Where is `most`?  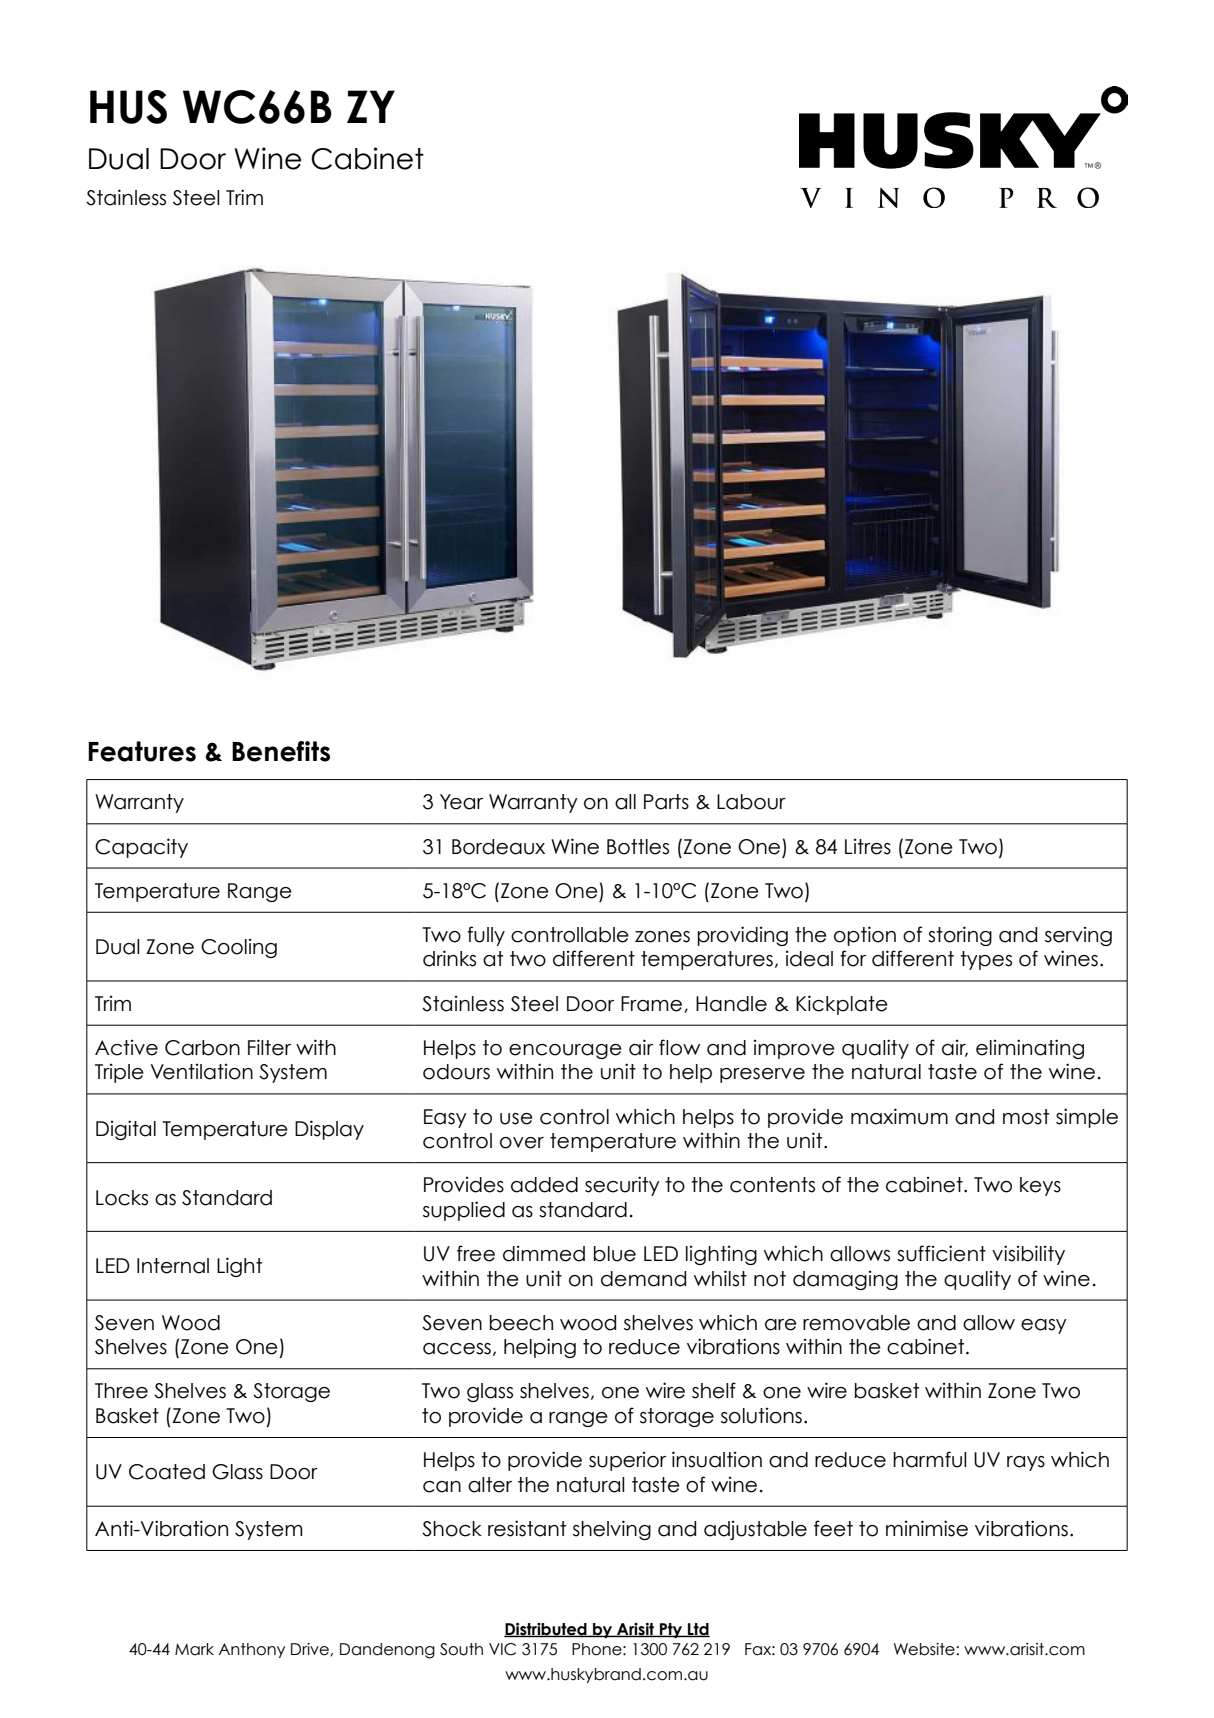
most is located at coordinates (1026, 1117).
